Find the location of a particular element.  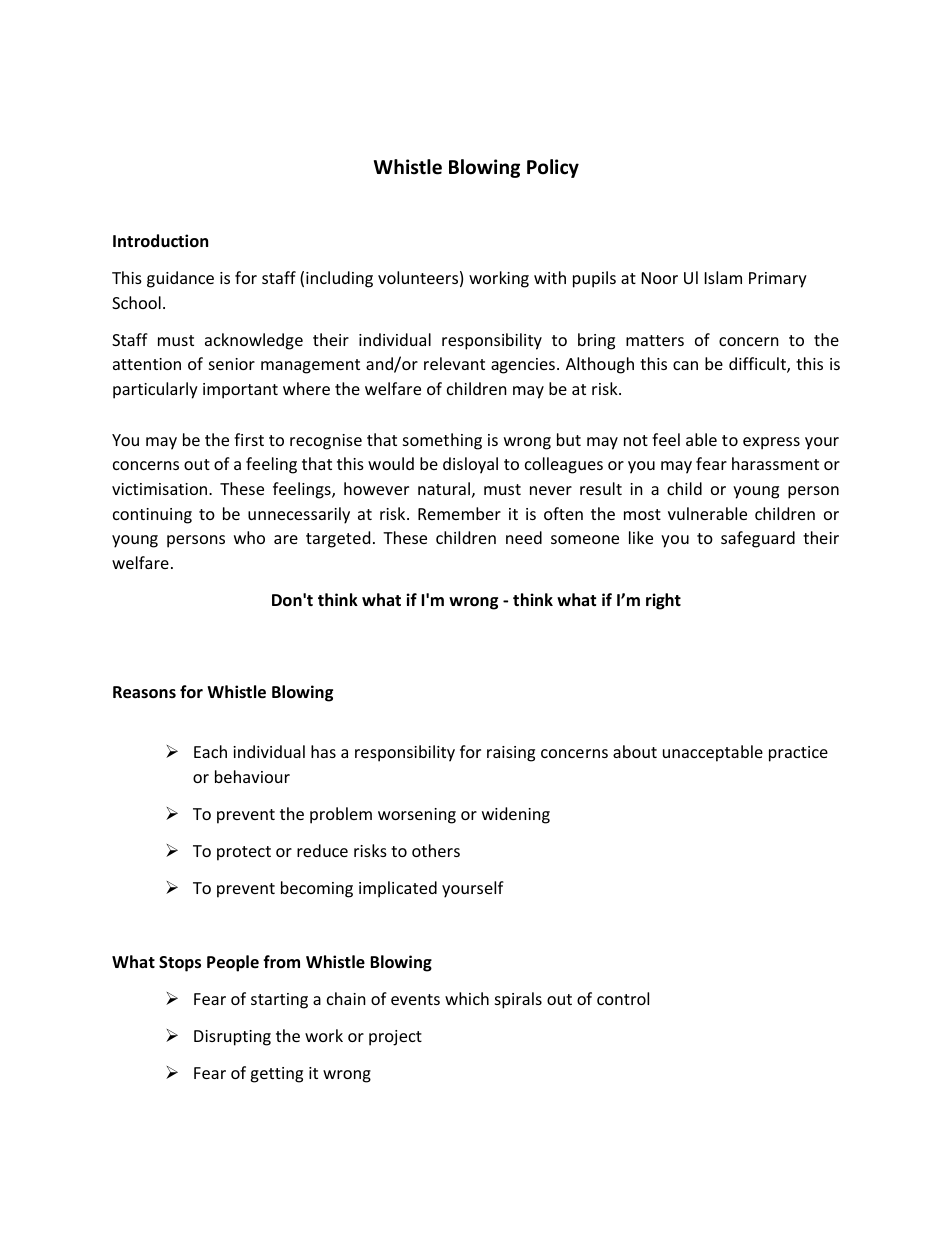

right is located at coordinates (663, 601).
